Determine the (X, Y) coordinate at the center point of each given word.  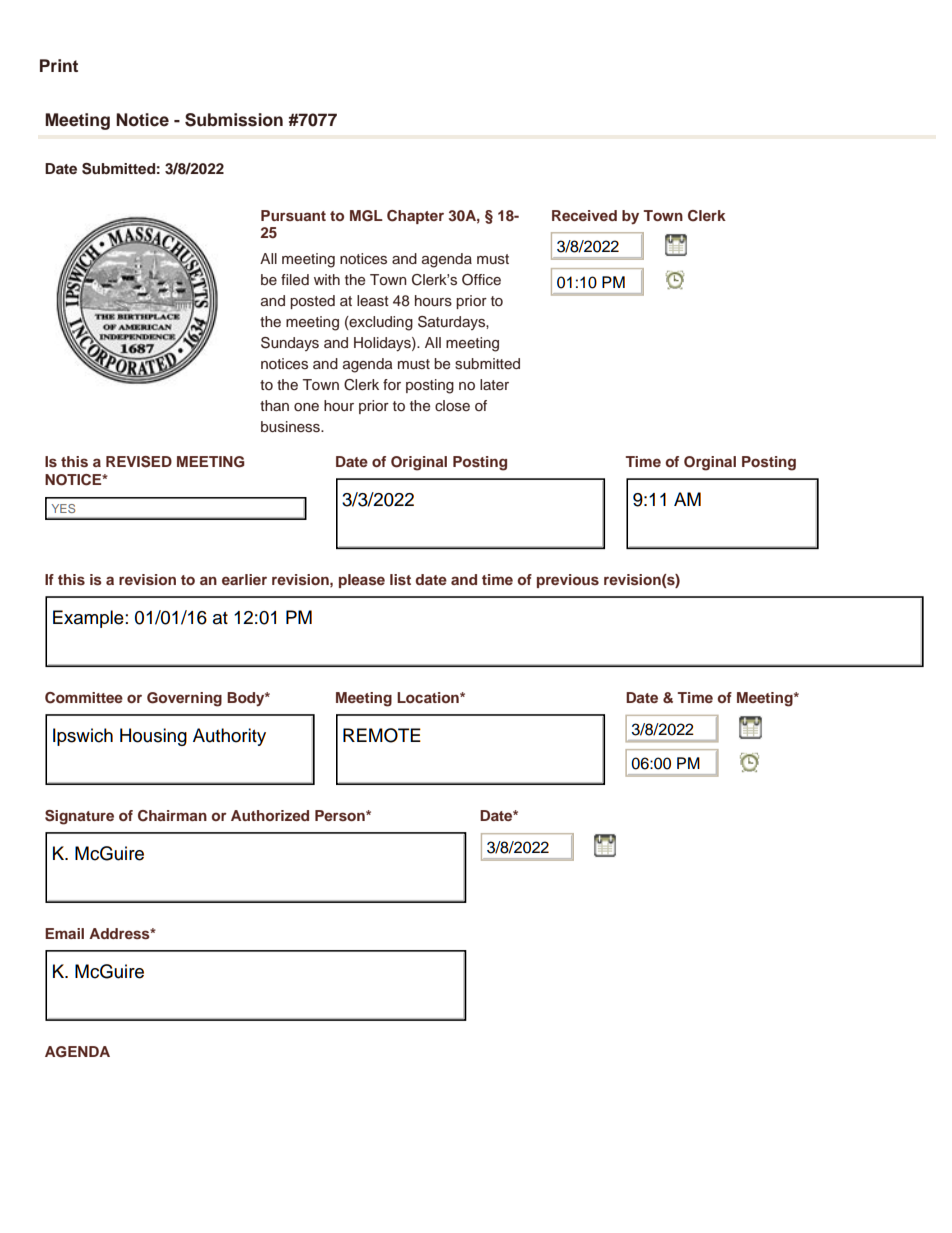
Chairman (172, 816)
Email (64, 933)
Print (59, 65)
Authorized (270, 815)
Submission (234, 120)
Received (584, 215)
